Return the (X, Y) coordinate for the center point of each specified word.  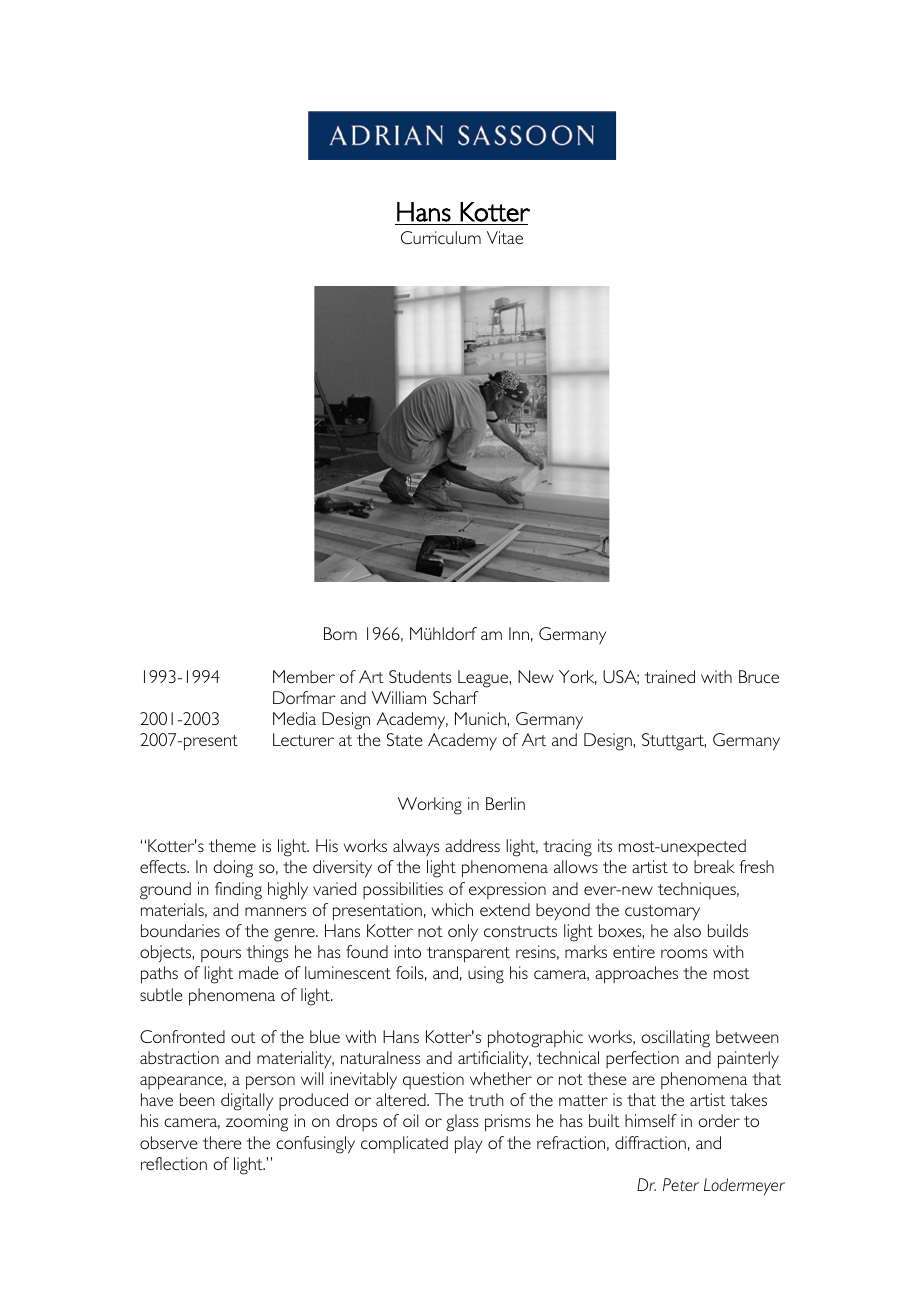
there (222, 1142)
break (714, 866)
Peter (681, 1184)
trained (670, 676)
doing (233, 869)
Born (340, 633)
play (469, 1145)
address (472, 845)
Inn (519, 633)
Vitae (505, 237)
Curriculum (441, 237)
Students (420, 676)
